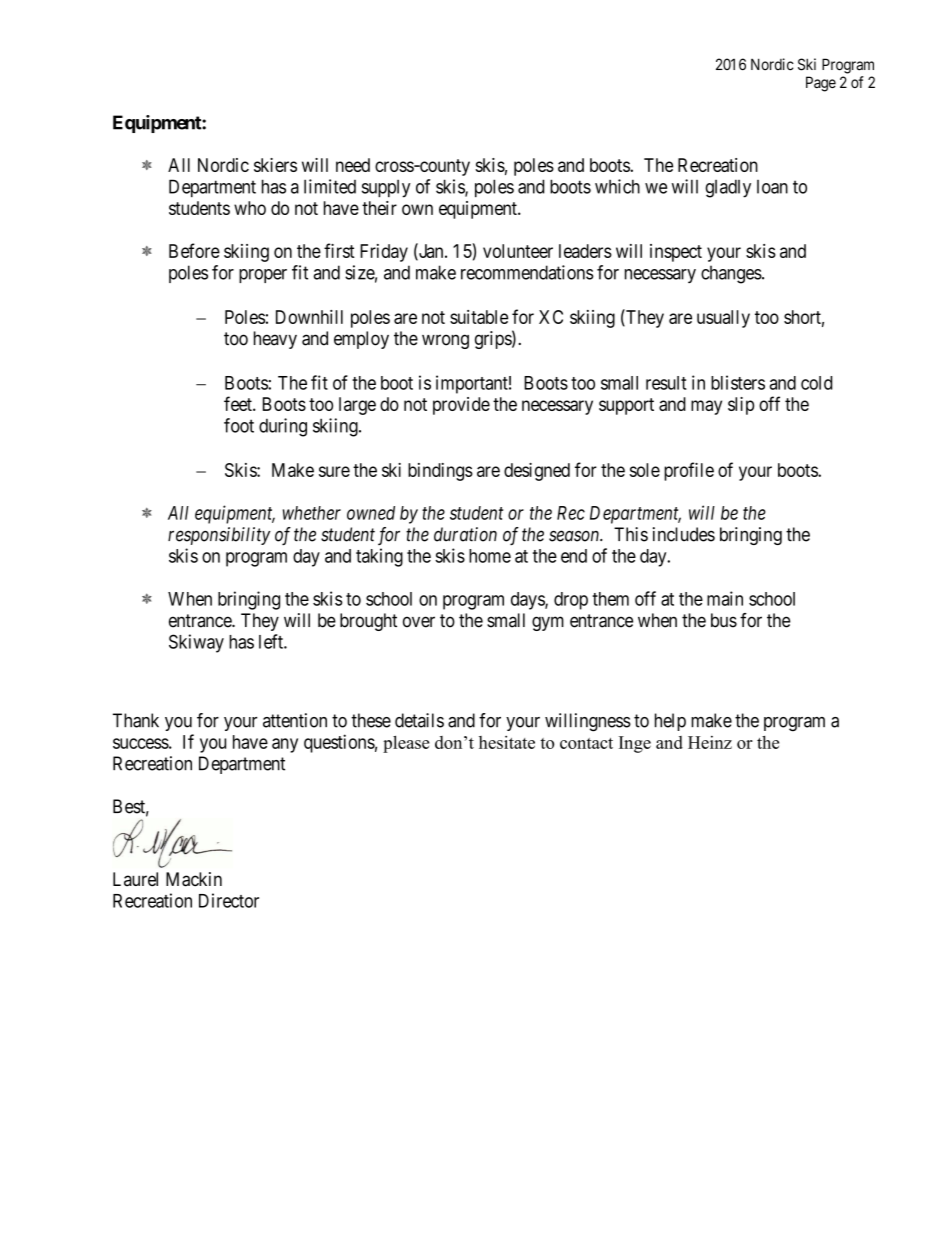 The height and width of the document is (1233, 952). What do you see at coordinates (518, 251) in the document?
I see `volunteer` at bounding box center [518, 251].
